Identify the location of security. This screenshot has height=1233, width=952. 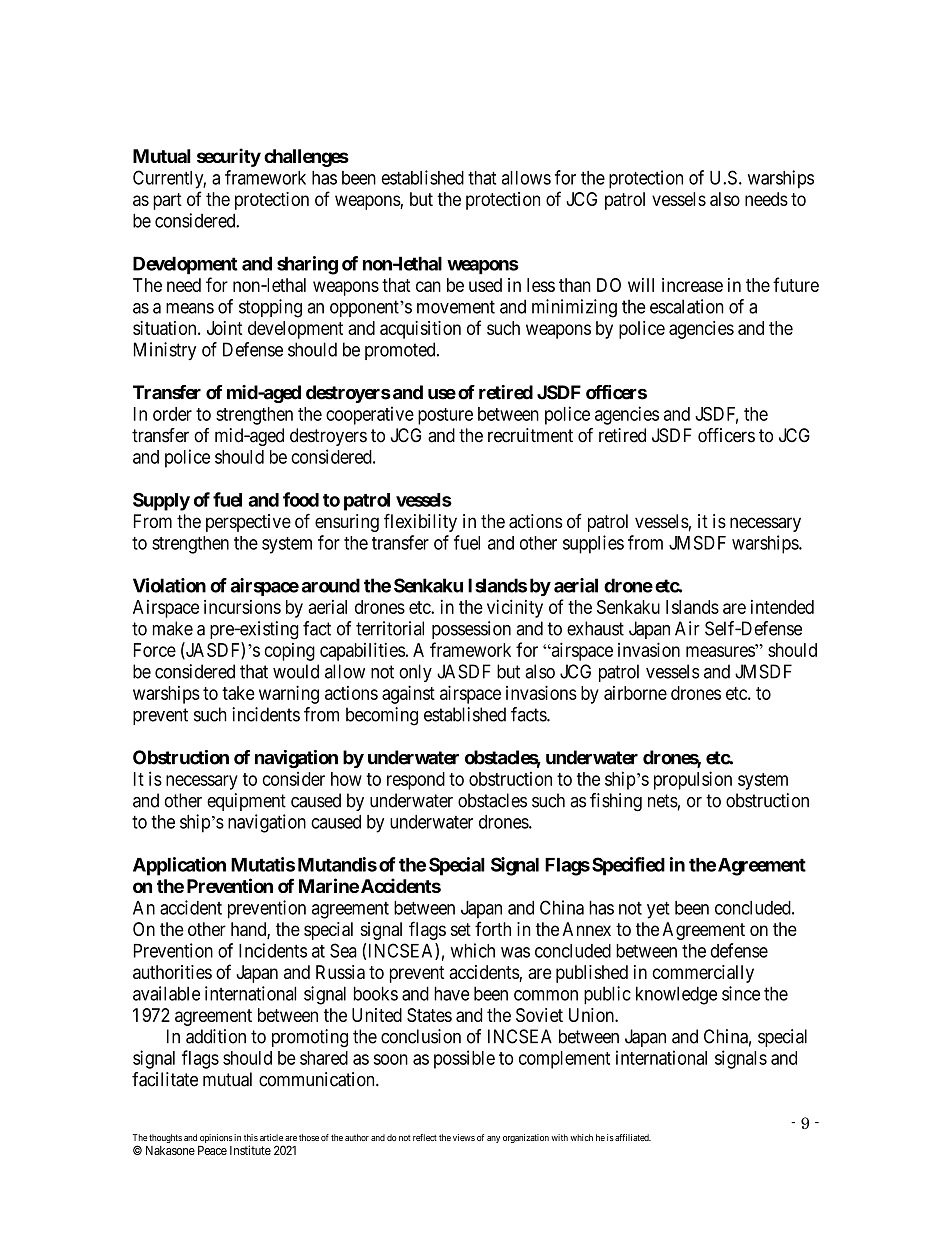
(229, 157).
